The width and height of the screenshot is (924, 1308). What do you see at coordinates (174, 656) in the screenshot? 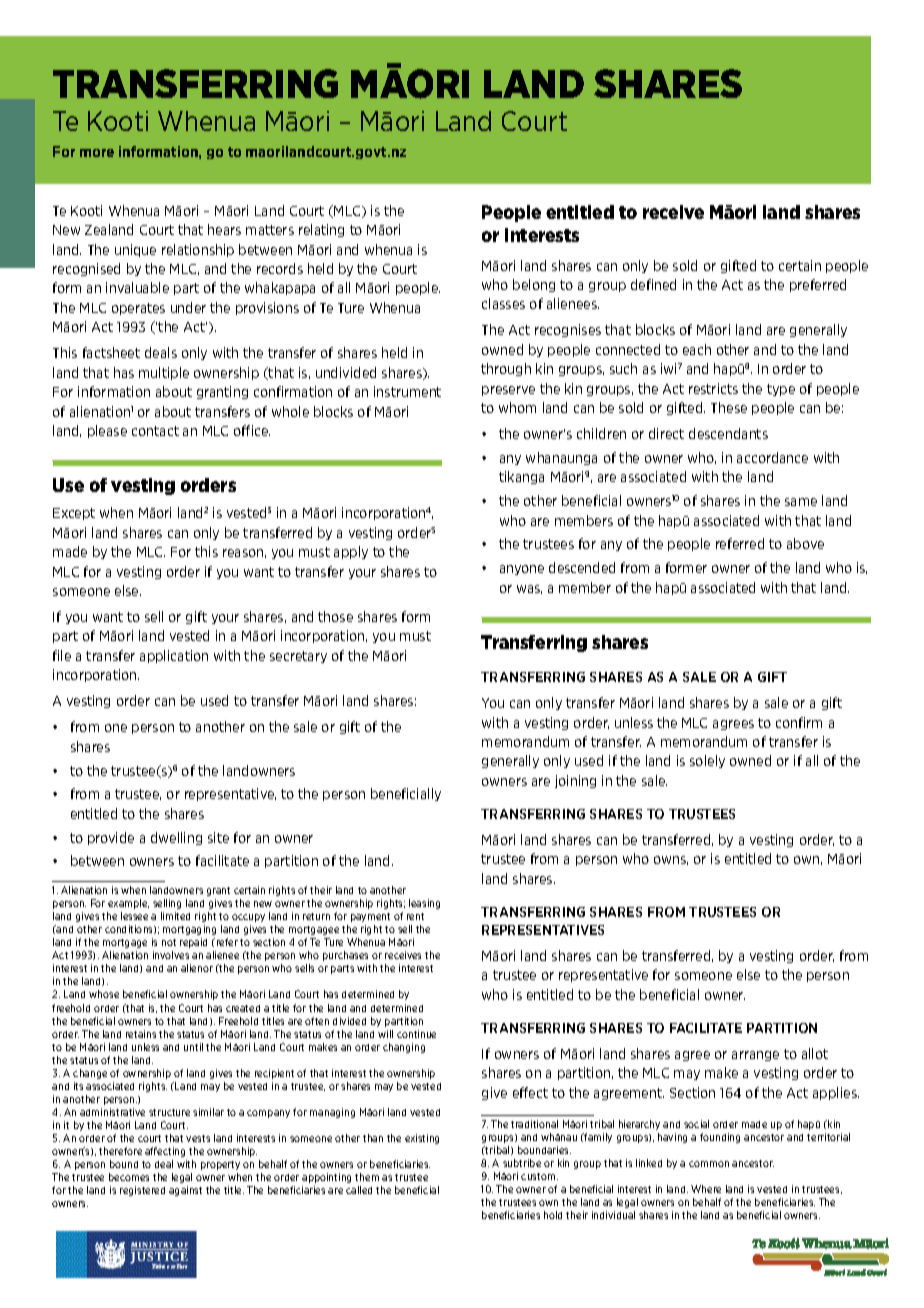
I see `application` at bounding box center [174, 656].
